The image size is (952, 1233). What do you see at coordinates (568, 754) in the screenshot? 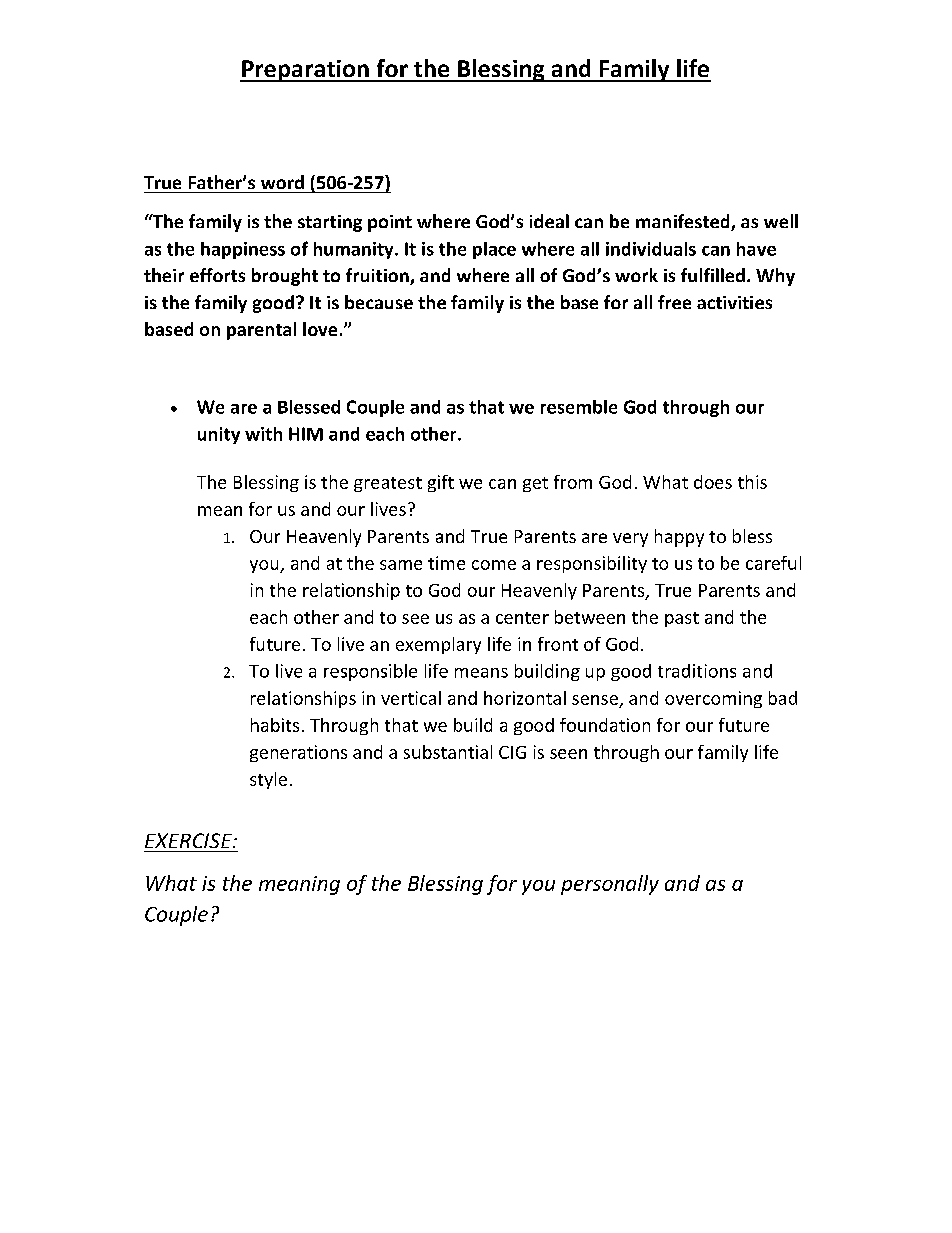
I see `seen` at bounding box center [568, 754].
